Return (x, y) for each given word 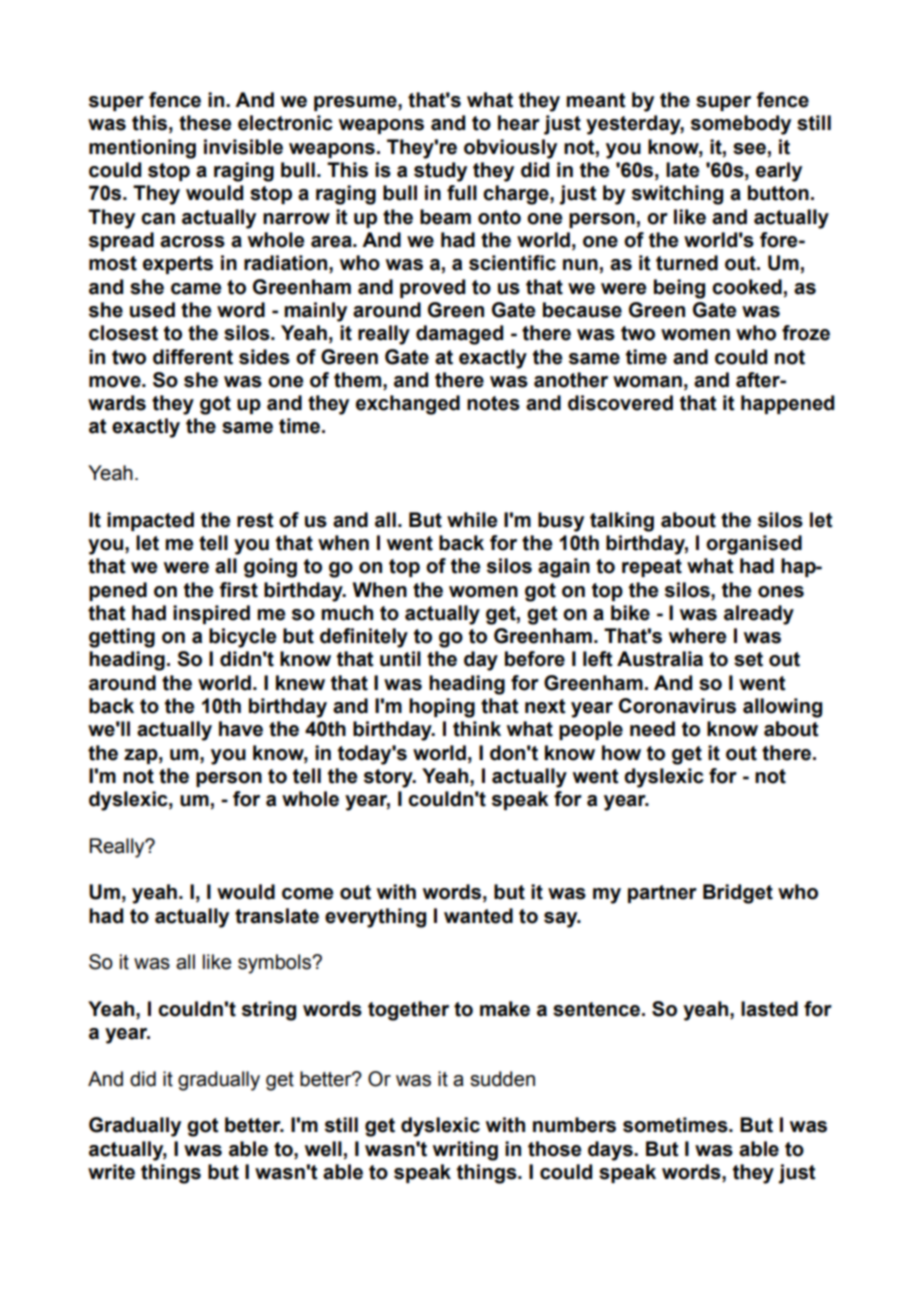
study (440, 172)
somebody (741, 125)
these (205, 123)
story (389, 778)
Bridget (738, 894)
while (472, 520)
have (241, 729)
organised (754, 545)
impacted (150, 521)
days (611, 1151)
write (111, 1172)
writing (465, 1151)
